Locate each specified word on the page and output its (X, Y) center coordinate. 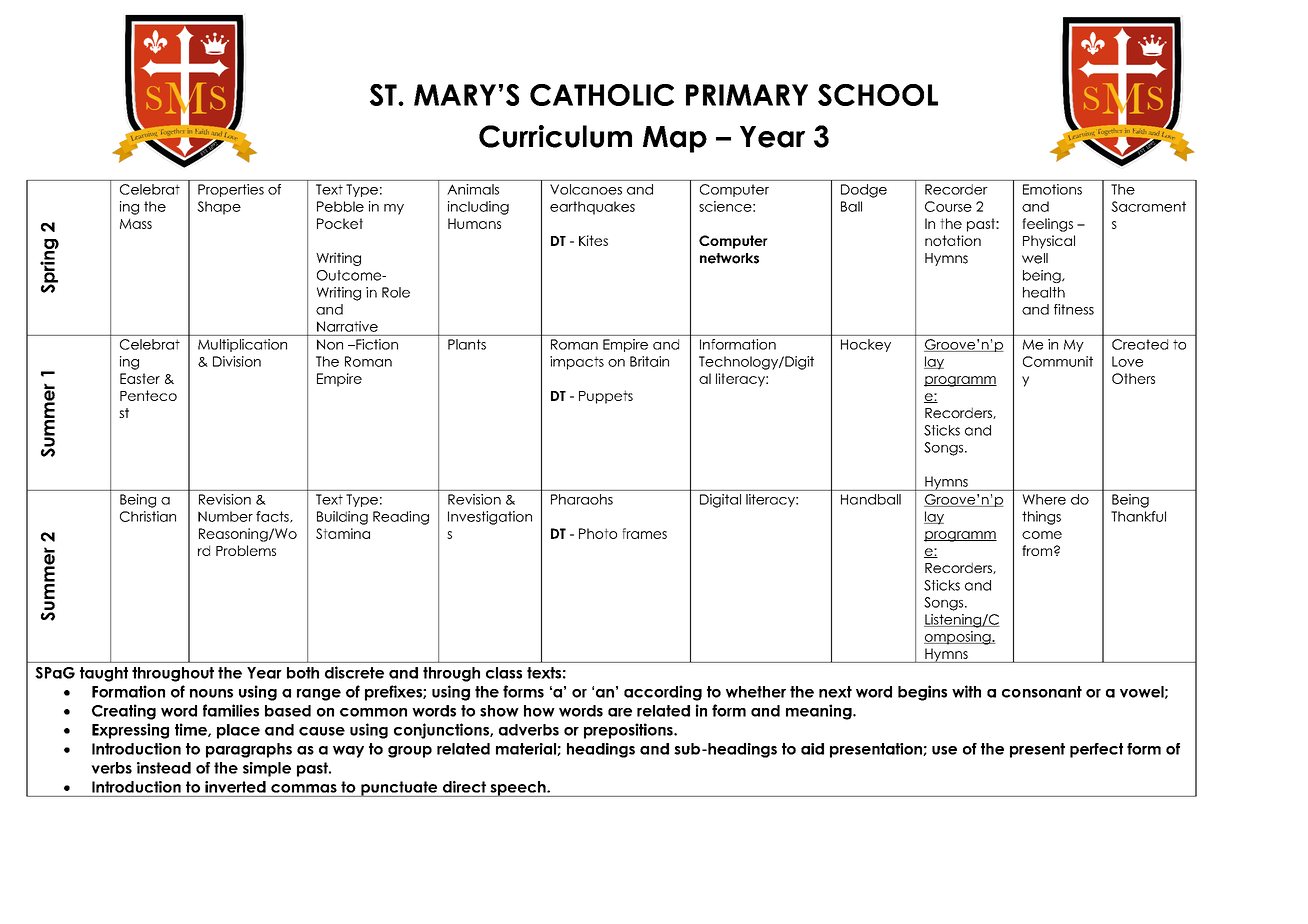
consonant (1042, 692)
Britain (649, 361)
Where (1044, 499)
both (303, 673)
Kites (593, 240)
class (504, 673)
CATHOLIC (602, 95)
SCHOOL (878, 95)
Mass (136, 224)
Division (237, 361)
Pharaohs (582, 499)
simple (267, 769)
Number (225, 516)
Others (1133, 378)
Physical (1049, 242)
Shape (219, 208)
